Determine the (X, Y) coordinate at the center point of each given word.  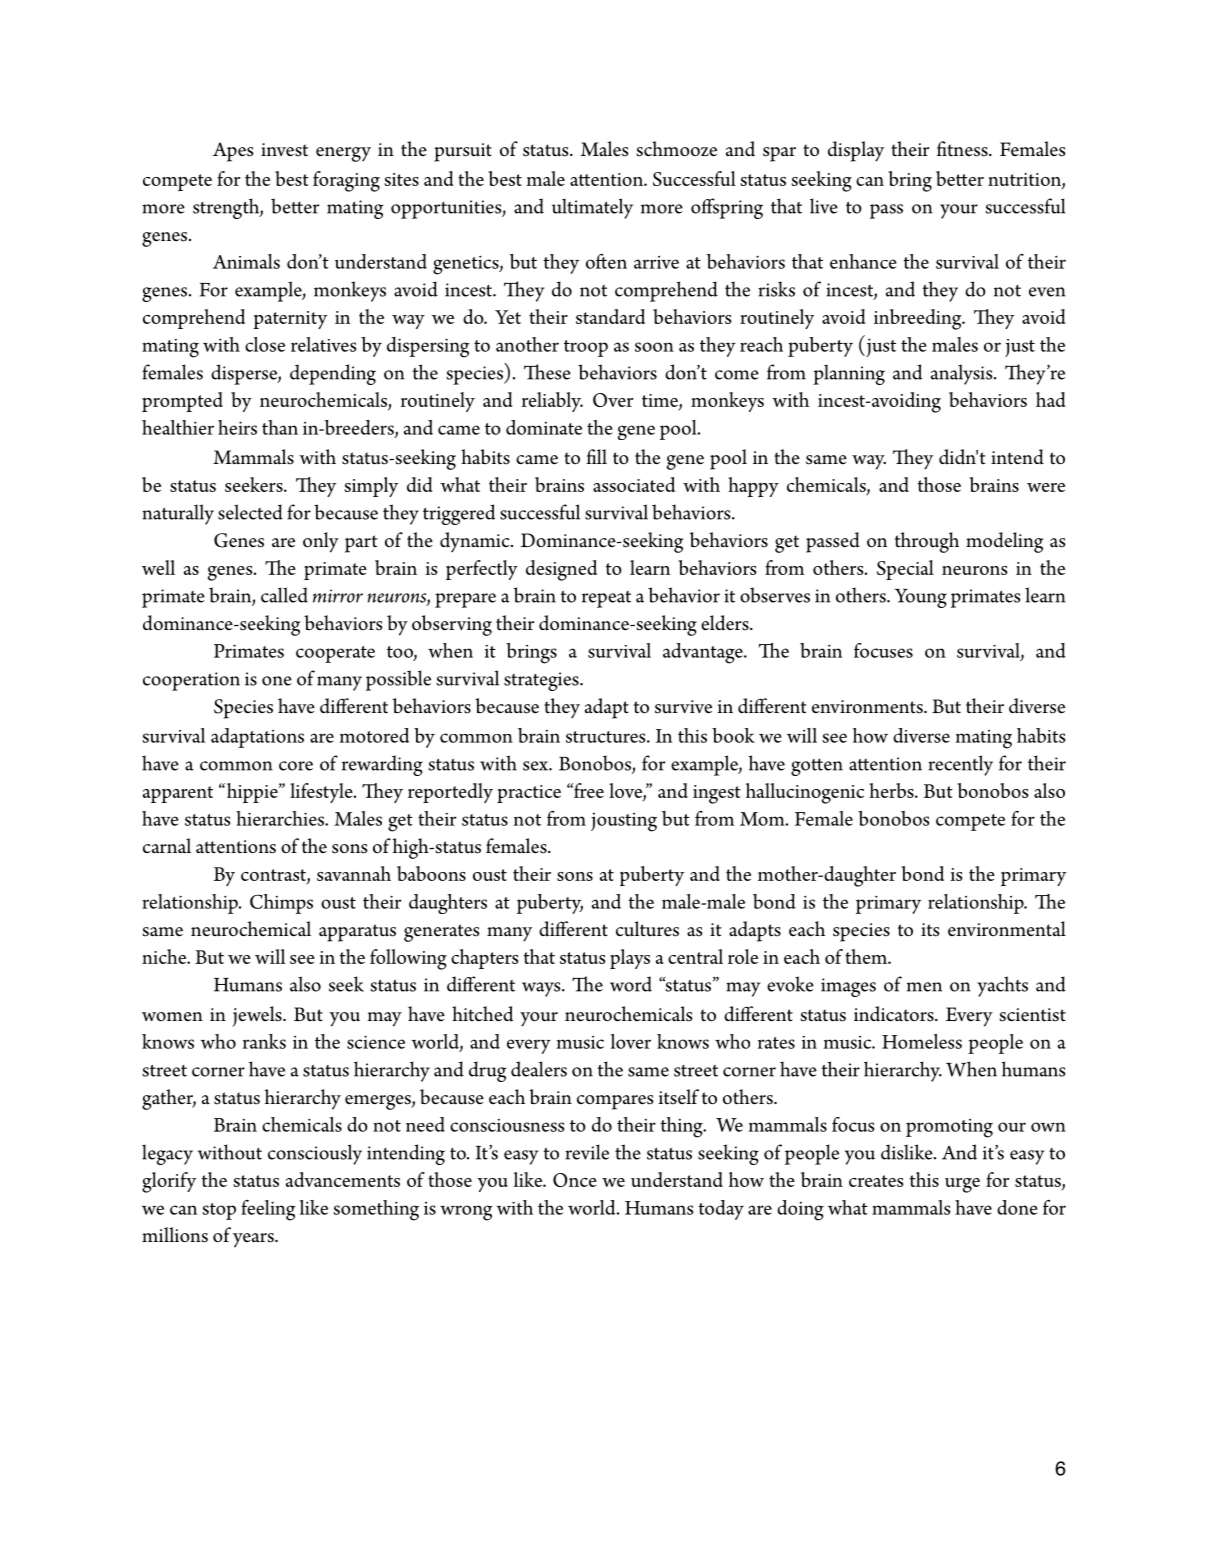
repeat (606, 599)
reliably (552, 402)
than (280, 427)
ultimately (592, 208)
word (631, 984)
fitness (963, 149)
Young (921, 598)
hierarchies (281, 818)
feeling (268, 1210)
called (284, 595)
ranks (264, 1041)
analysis (963, 374)
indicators (895, 1014)
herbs (892, 790)
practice (529, 794)
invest (284, 150)
